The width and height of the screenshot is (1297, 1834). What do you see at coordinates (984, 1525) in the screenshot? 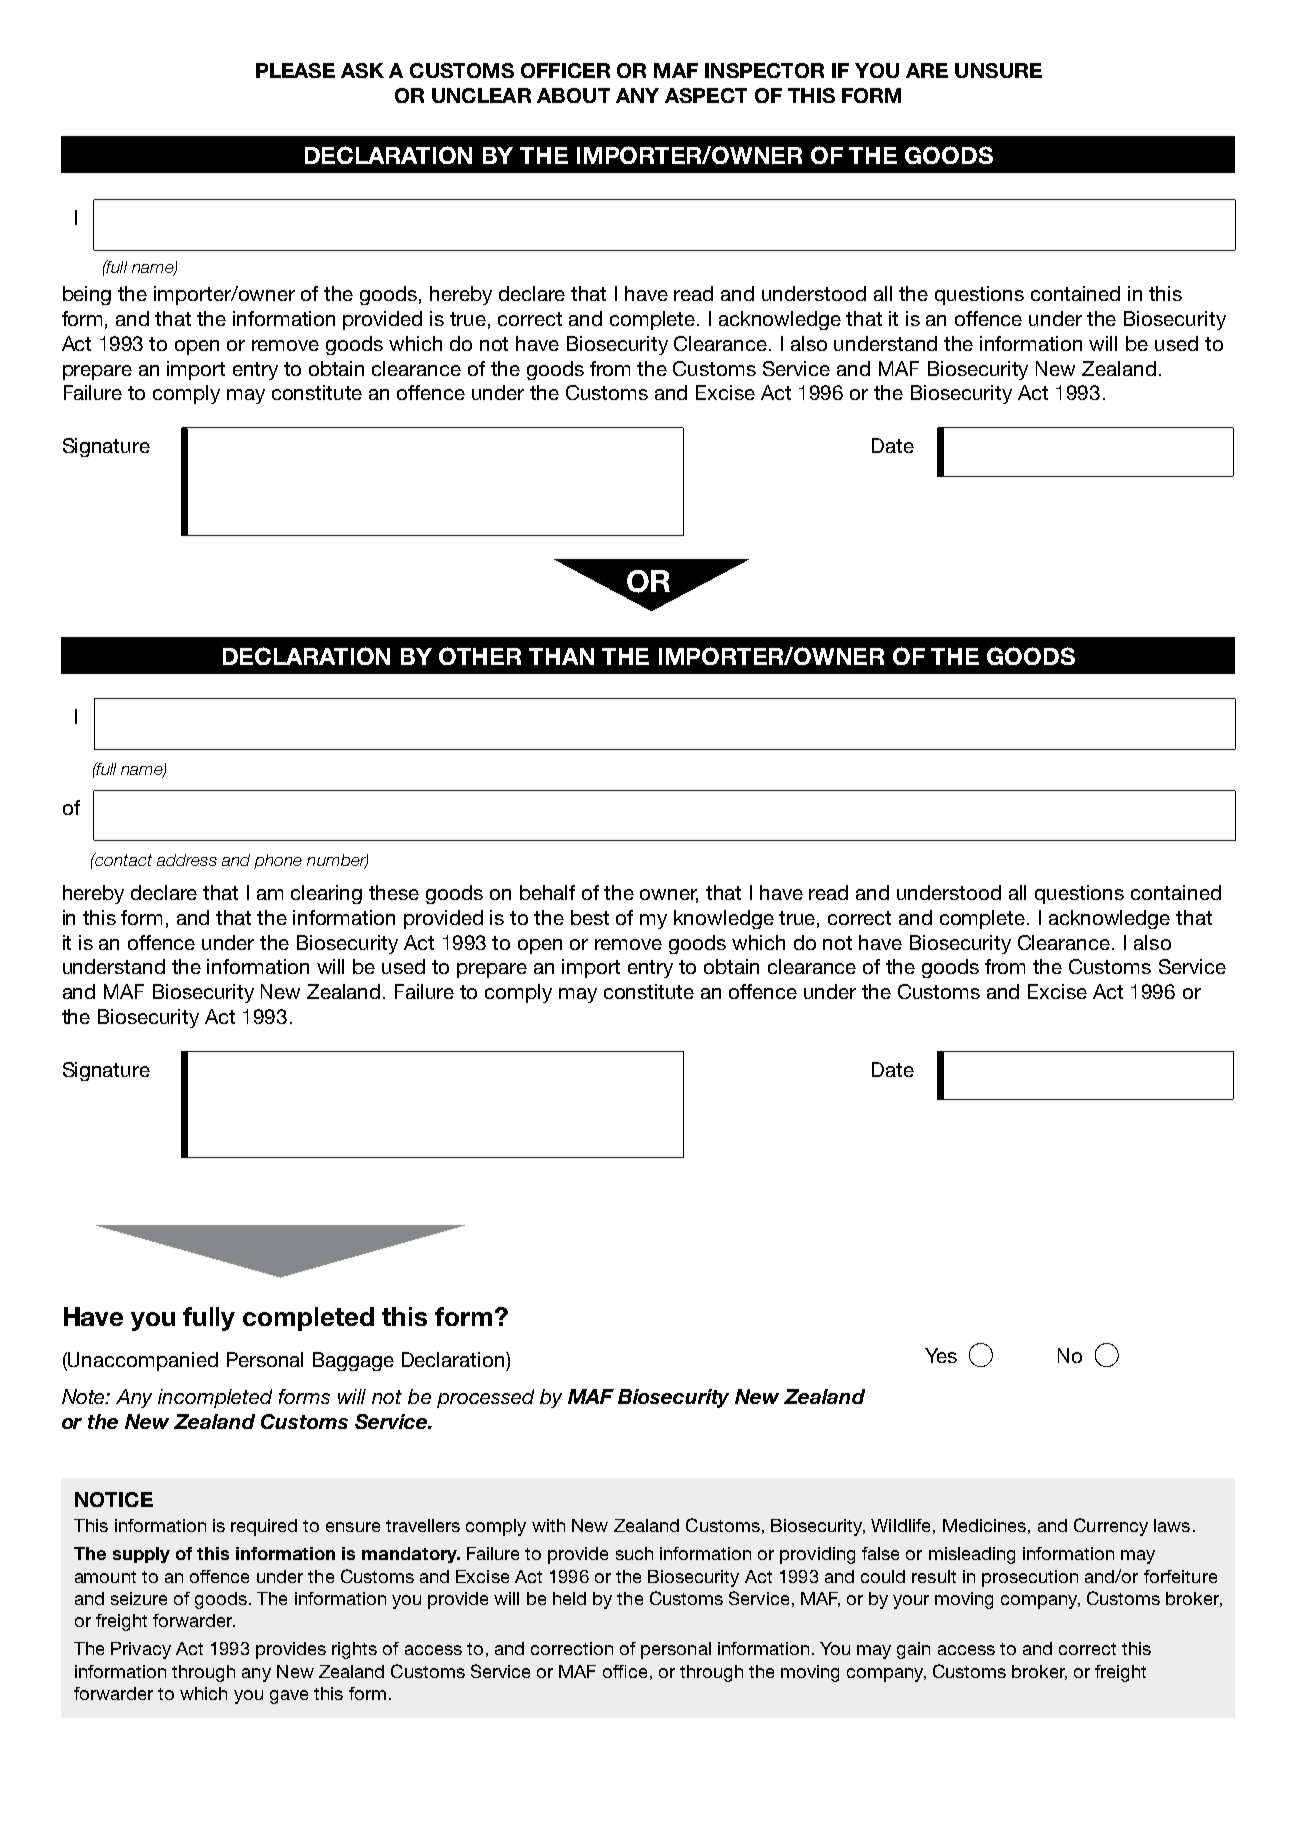
I see `Medicines` at bounding box center [984, 1525].
